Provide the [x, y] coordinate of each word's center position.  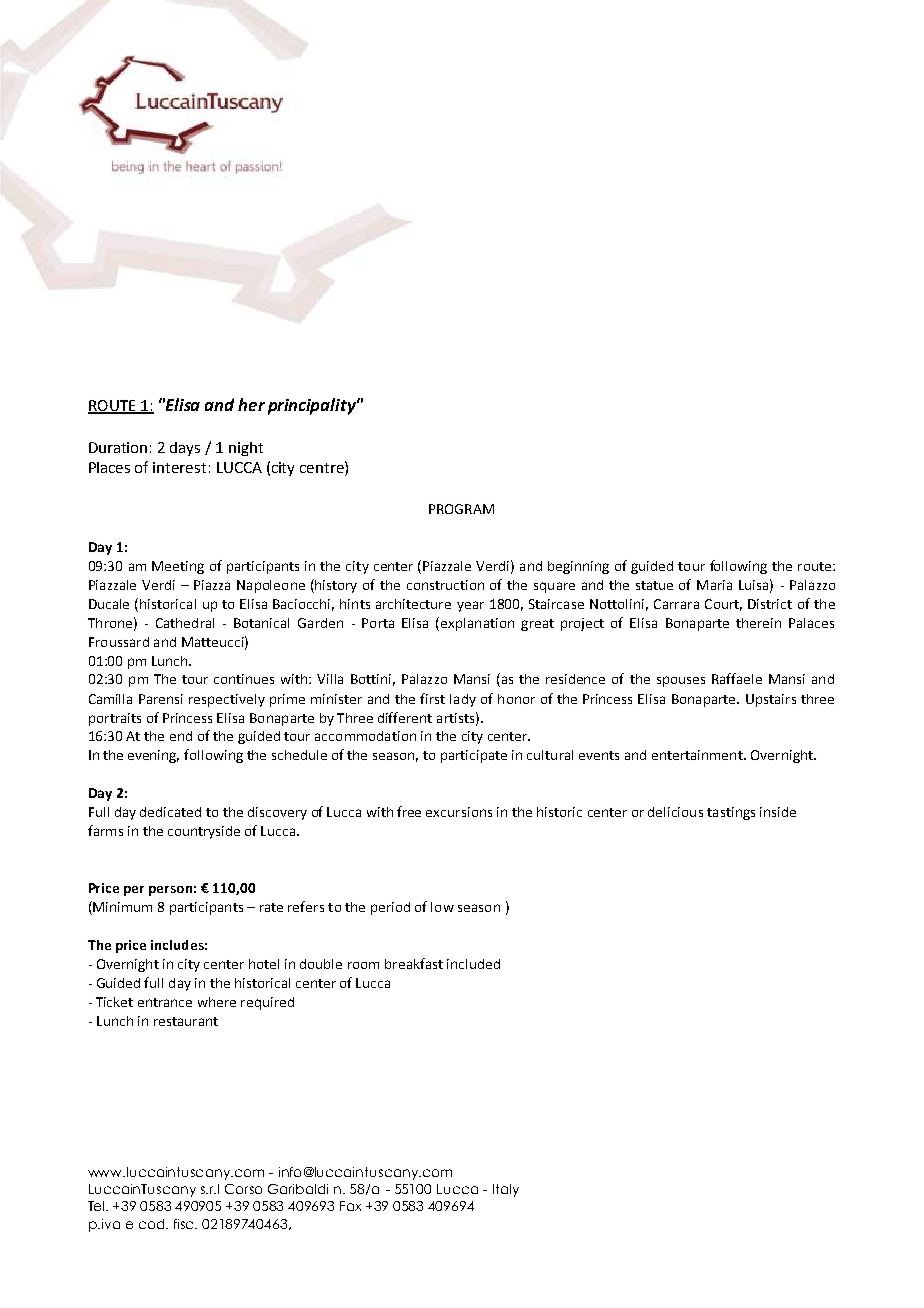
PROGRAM [461, 509]
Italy [506, 1190]
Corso [243, 1189]
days [185, 449]
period [390, 908]
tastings [731, 813]
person [170, 891]
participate [474, 756]
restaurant [186, 1021]
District [770, 604]
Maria [714, 585]
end [181, 736]
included [473, 964]
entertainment [698, 755]
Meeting [178, 567]
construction [445, 585]
